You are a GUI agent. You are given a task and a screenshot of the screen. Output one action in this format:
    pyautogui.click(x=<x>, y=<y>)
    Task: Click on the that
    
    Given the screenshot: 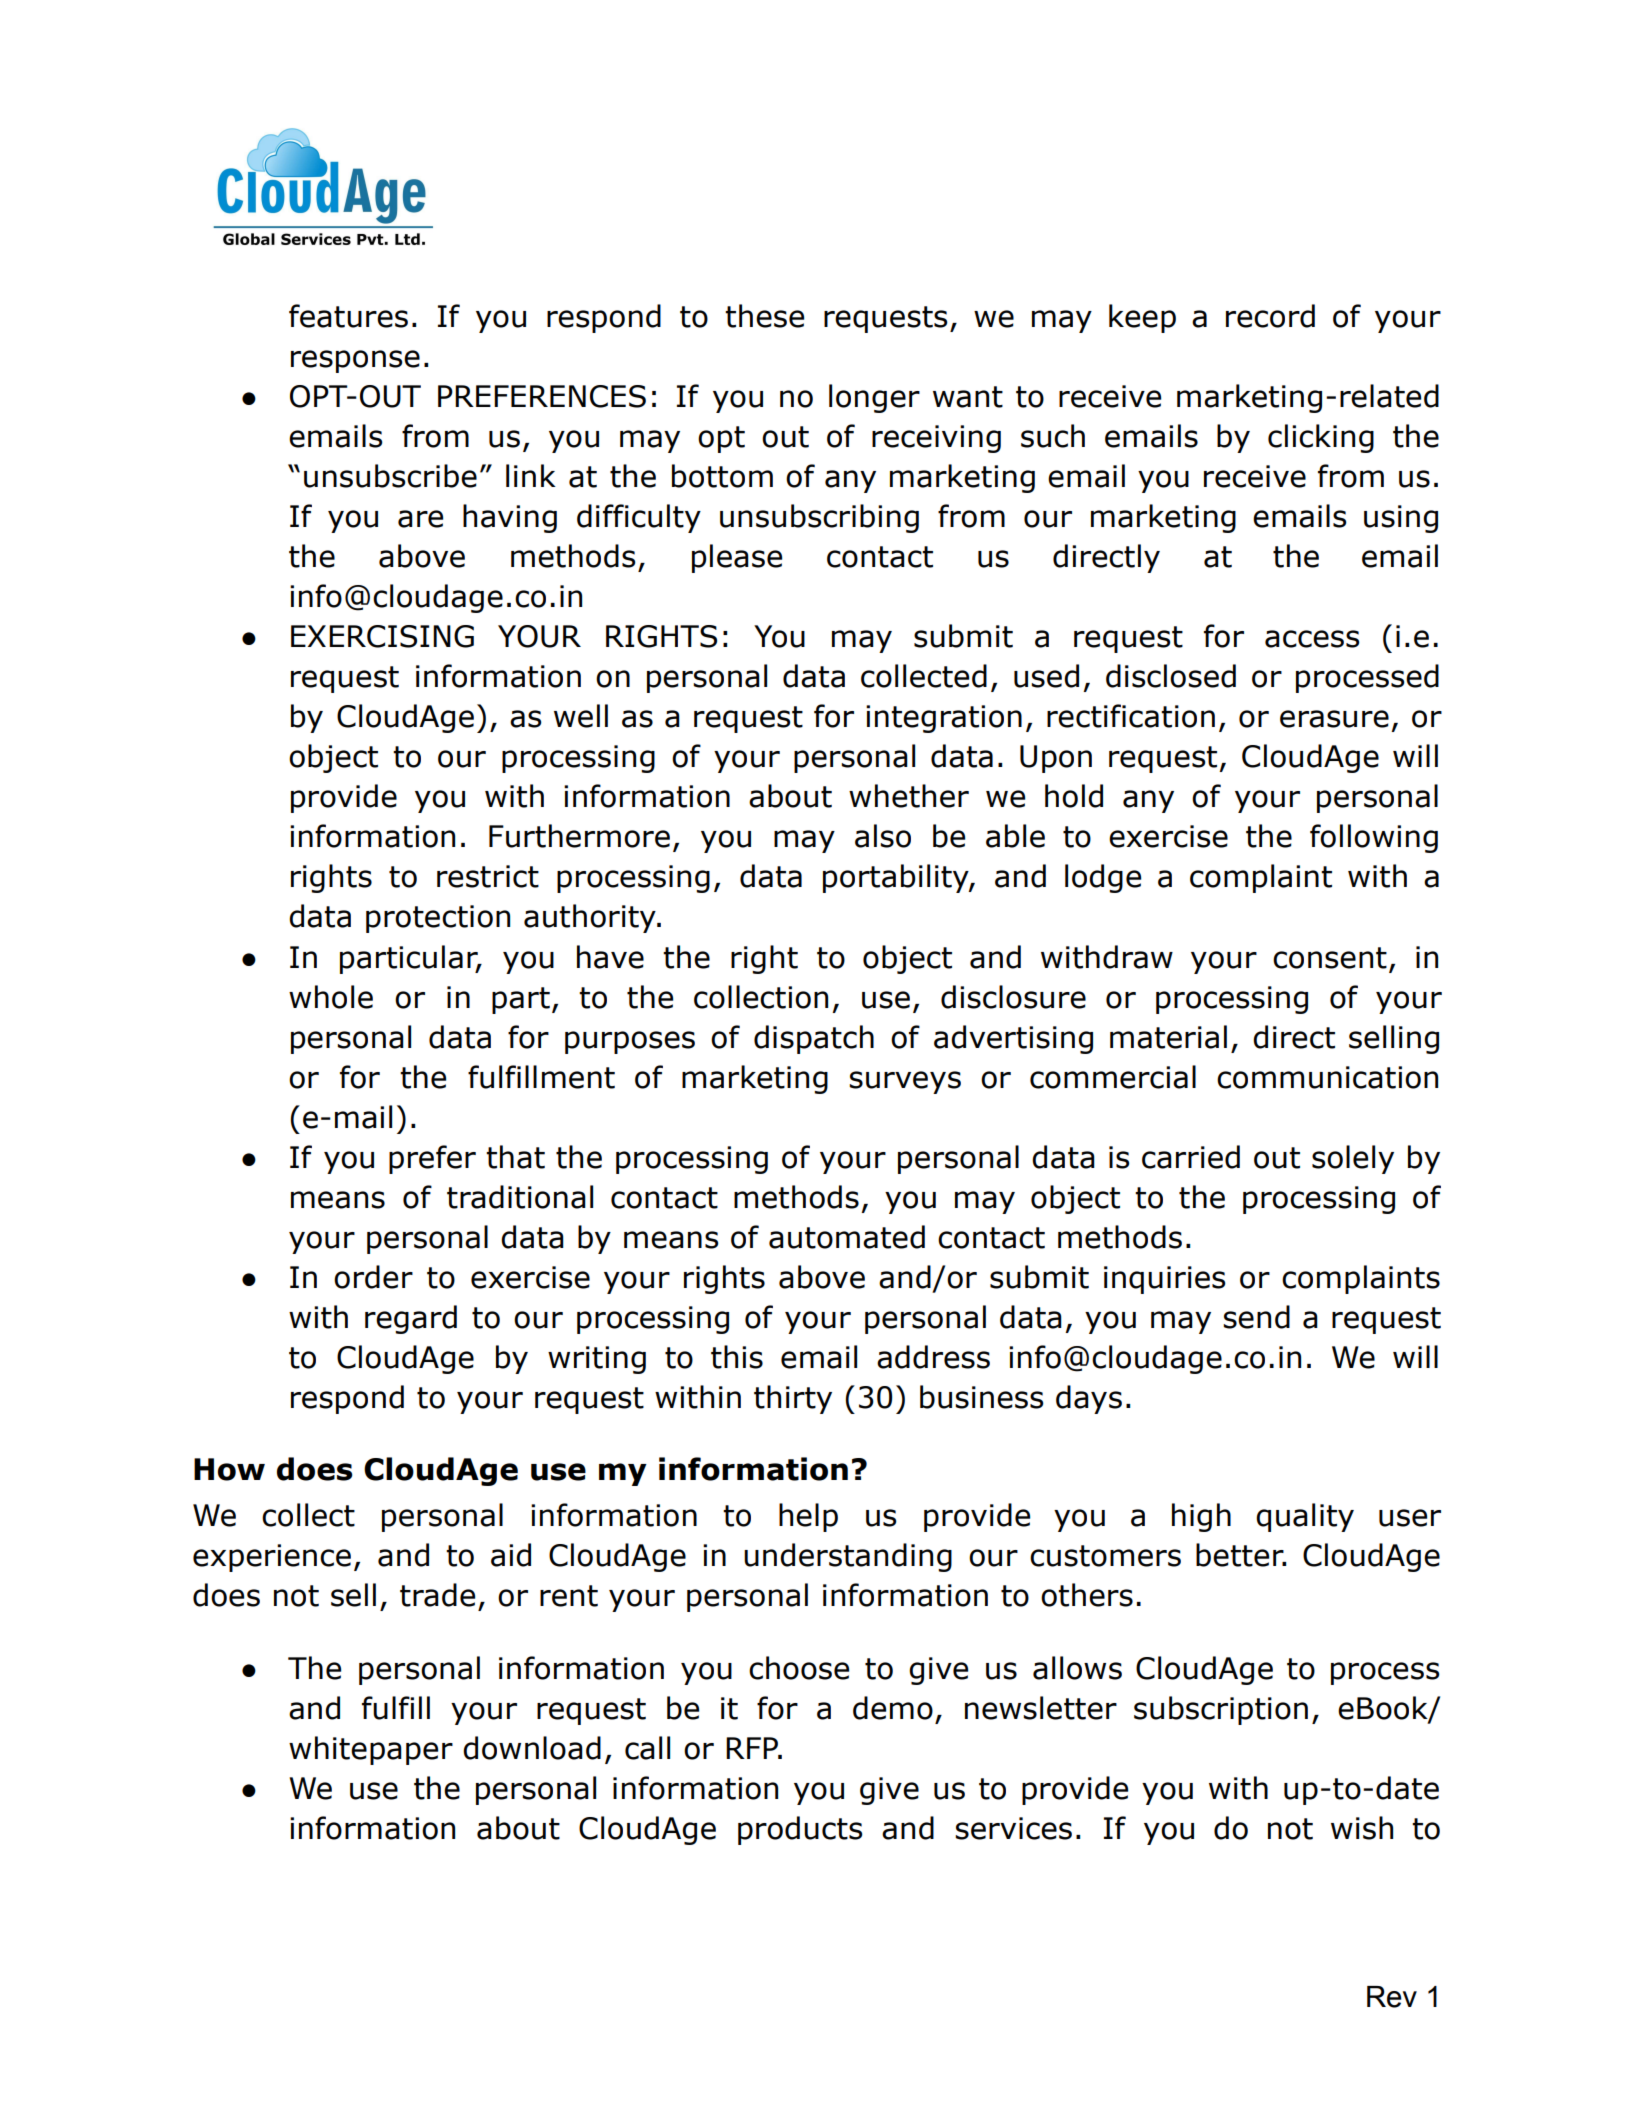 What is the action you would take?
    pyautogui.click(x=515, y=1157)
